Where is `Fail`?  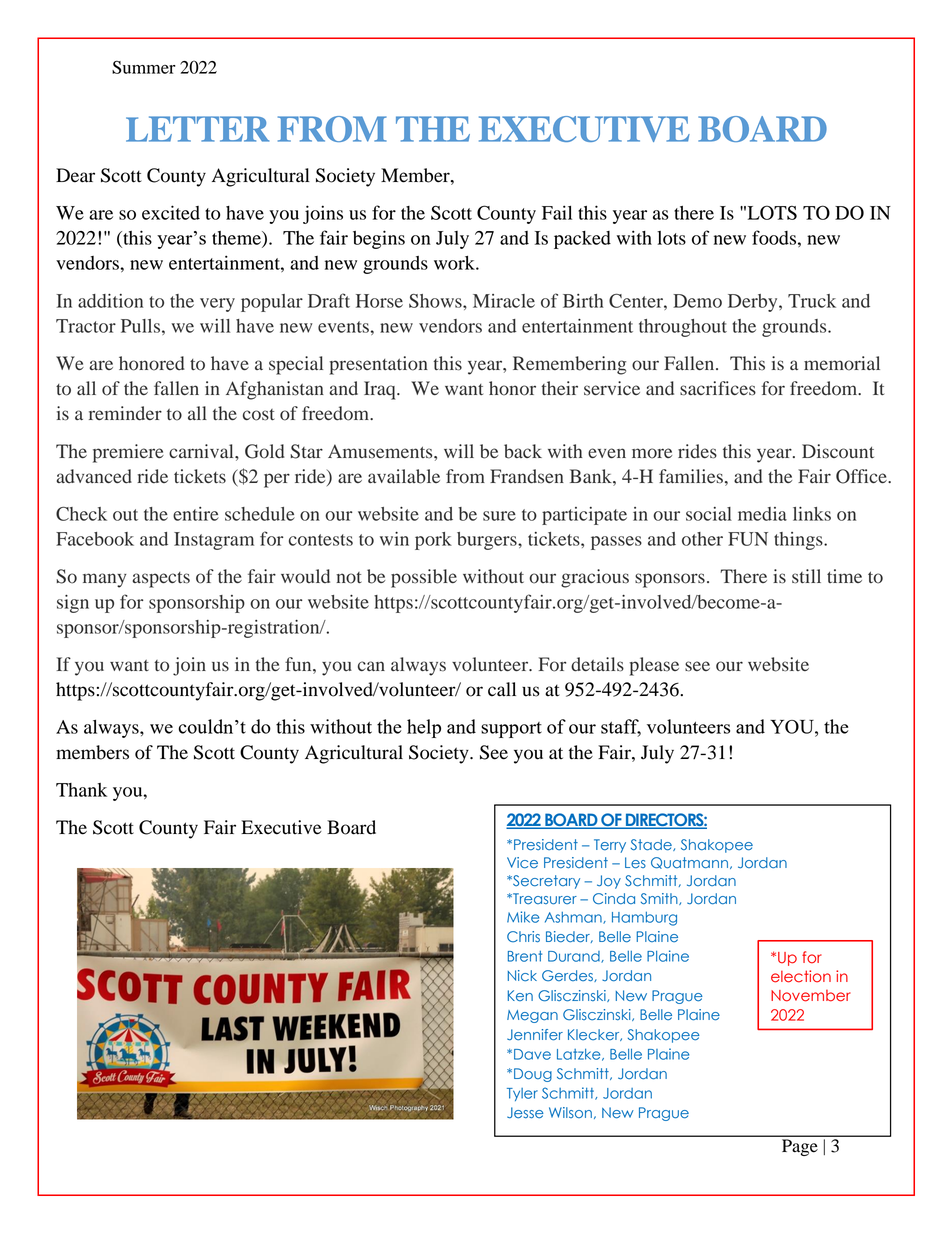 Fail is located at coordinates (557, 212).
